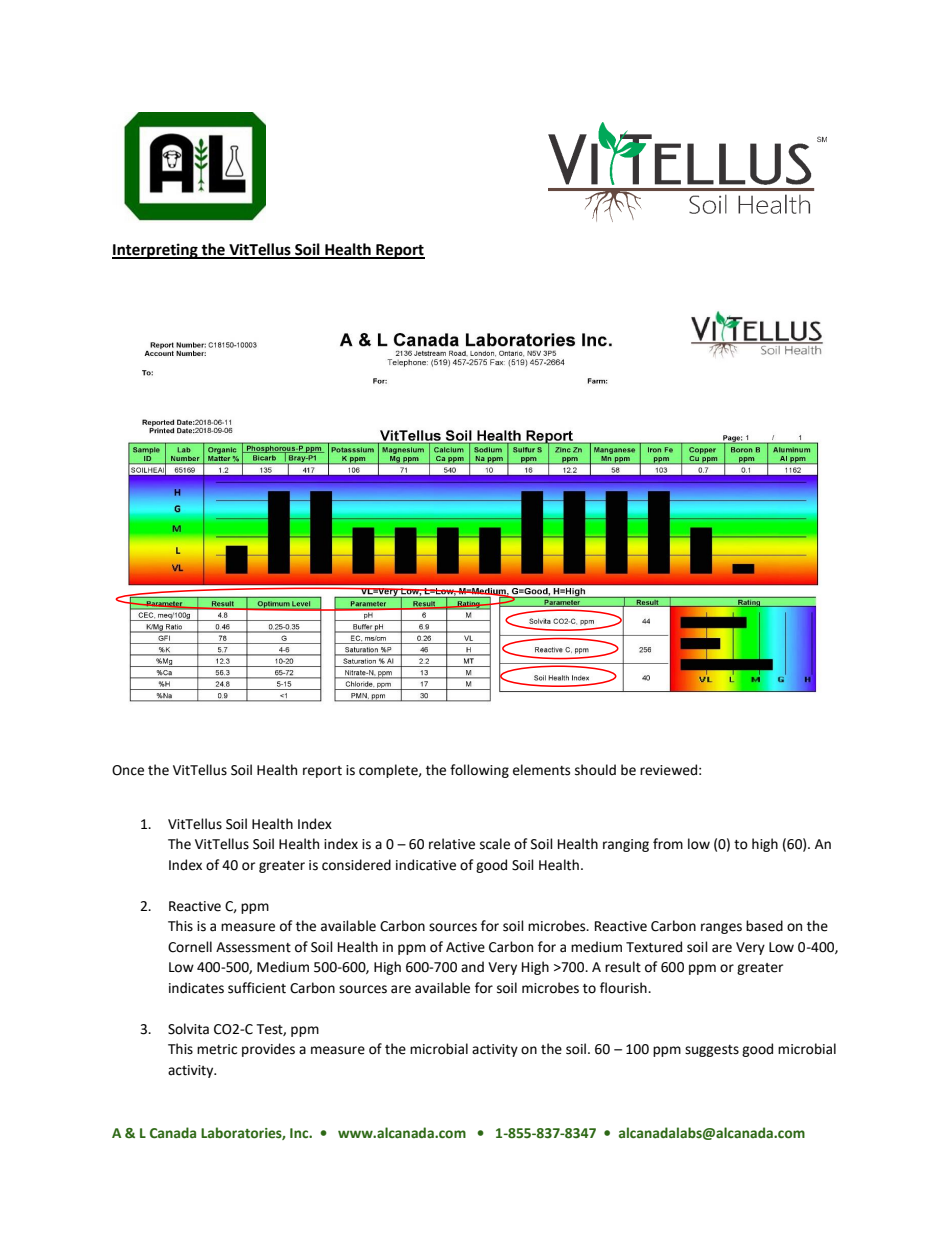 This screenshot has width=952, height=1233. What do you see at coordinates (668, 844) in the screenshot?
I see `from` at bounding box center [668, 844].
